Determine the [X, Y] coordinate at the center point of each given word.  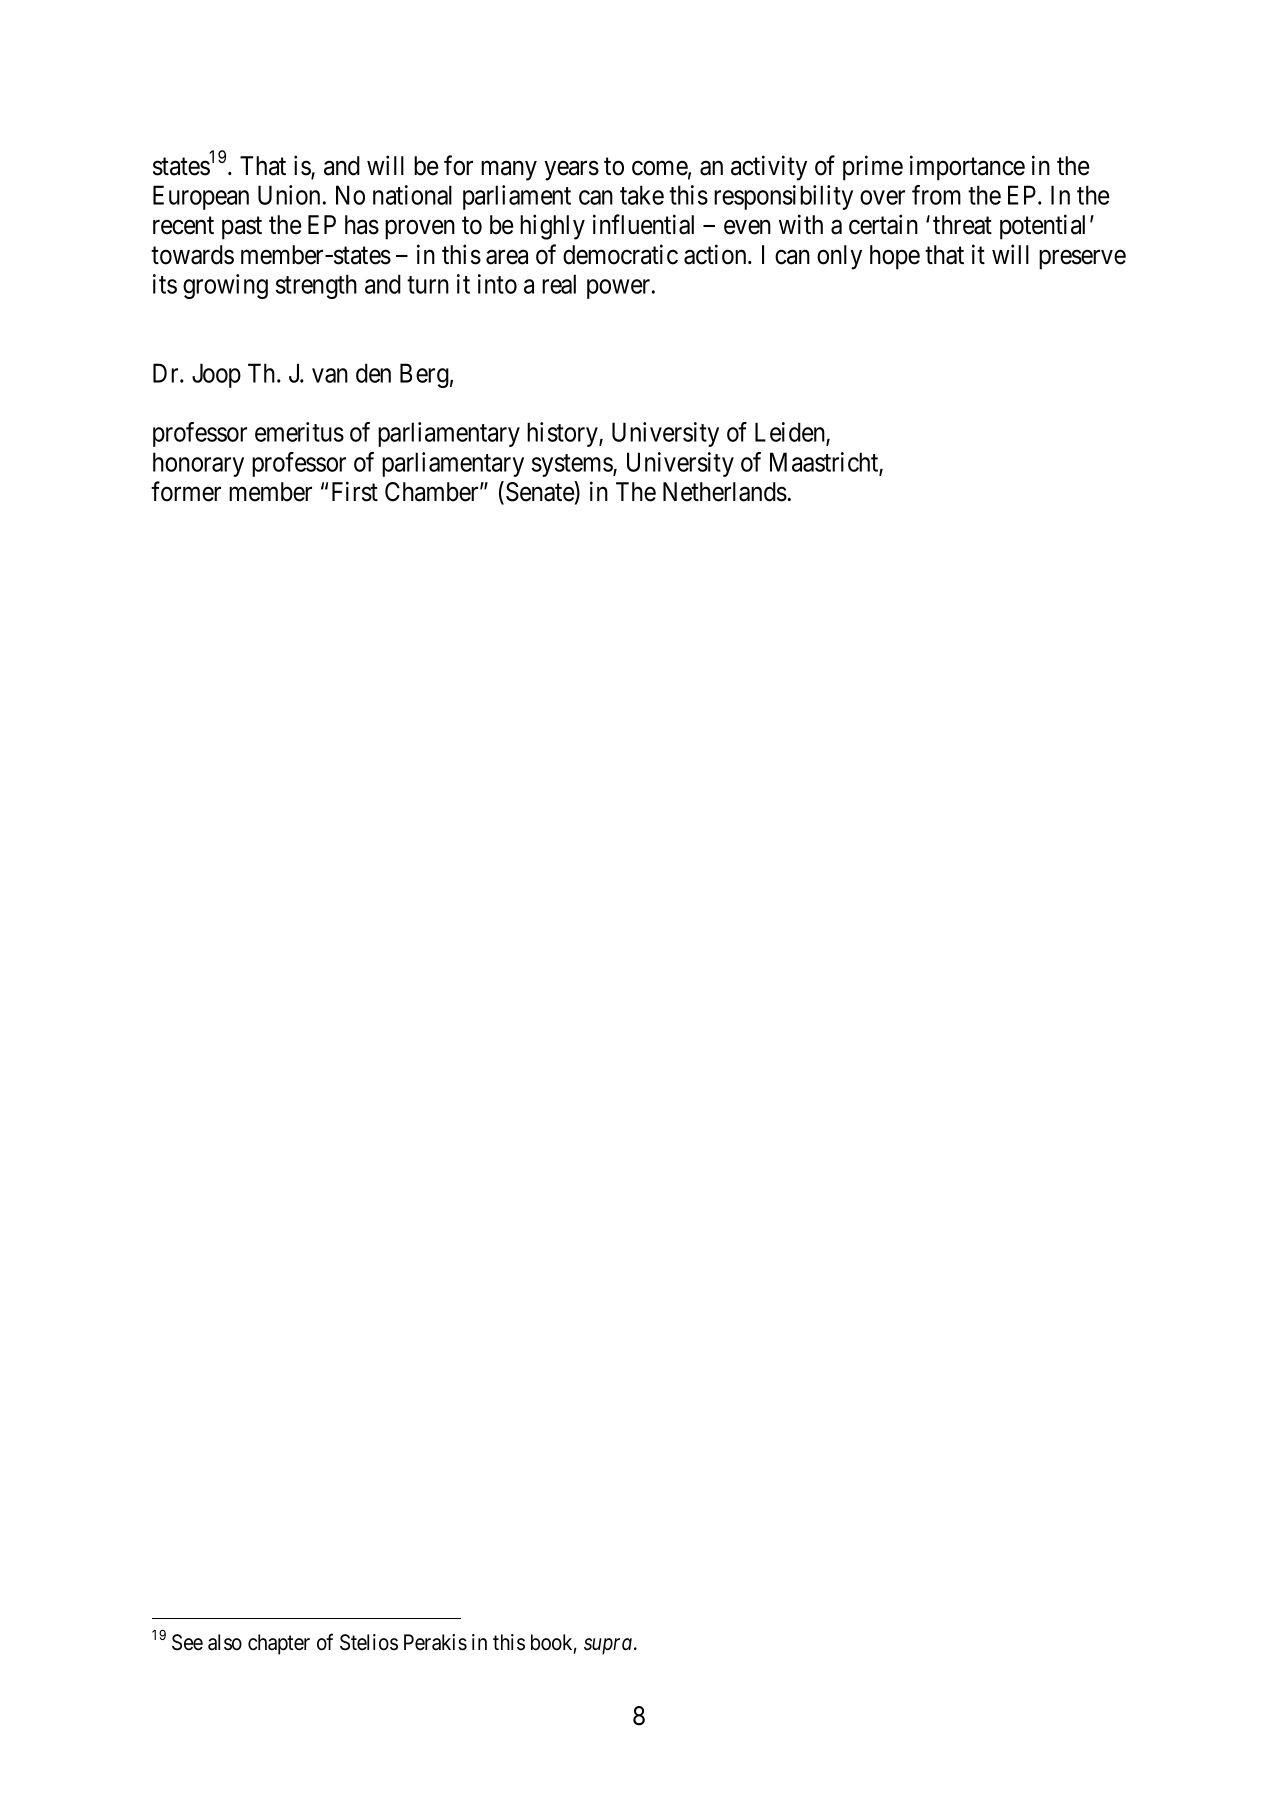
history [563, 434]
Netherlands [725, 492]
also [225, 1642]
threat [962, 225]
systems [573, 465]
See [187, 1642]
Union [289, 195]
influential [643, 224]
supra [608, 1646]
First [355, 491]
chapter [279, 1644]
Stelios [369, 1642]
